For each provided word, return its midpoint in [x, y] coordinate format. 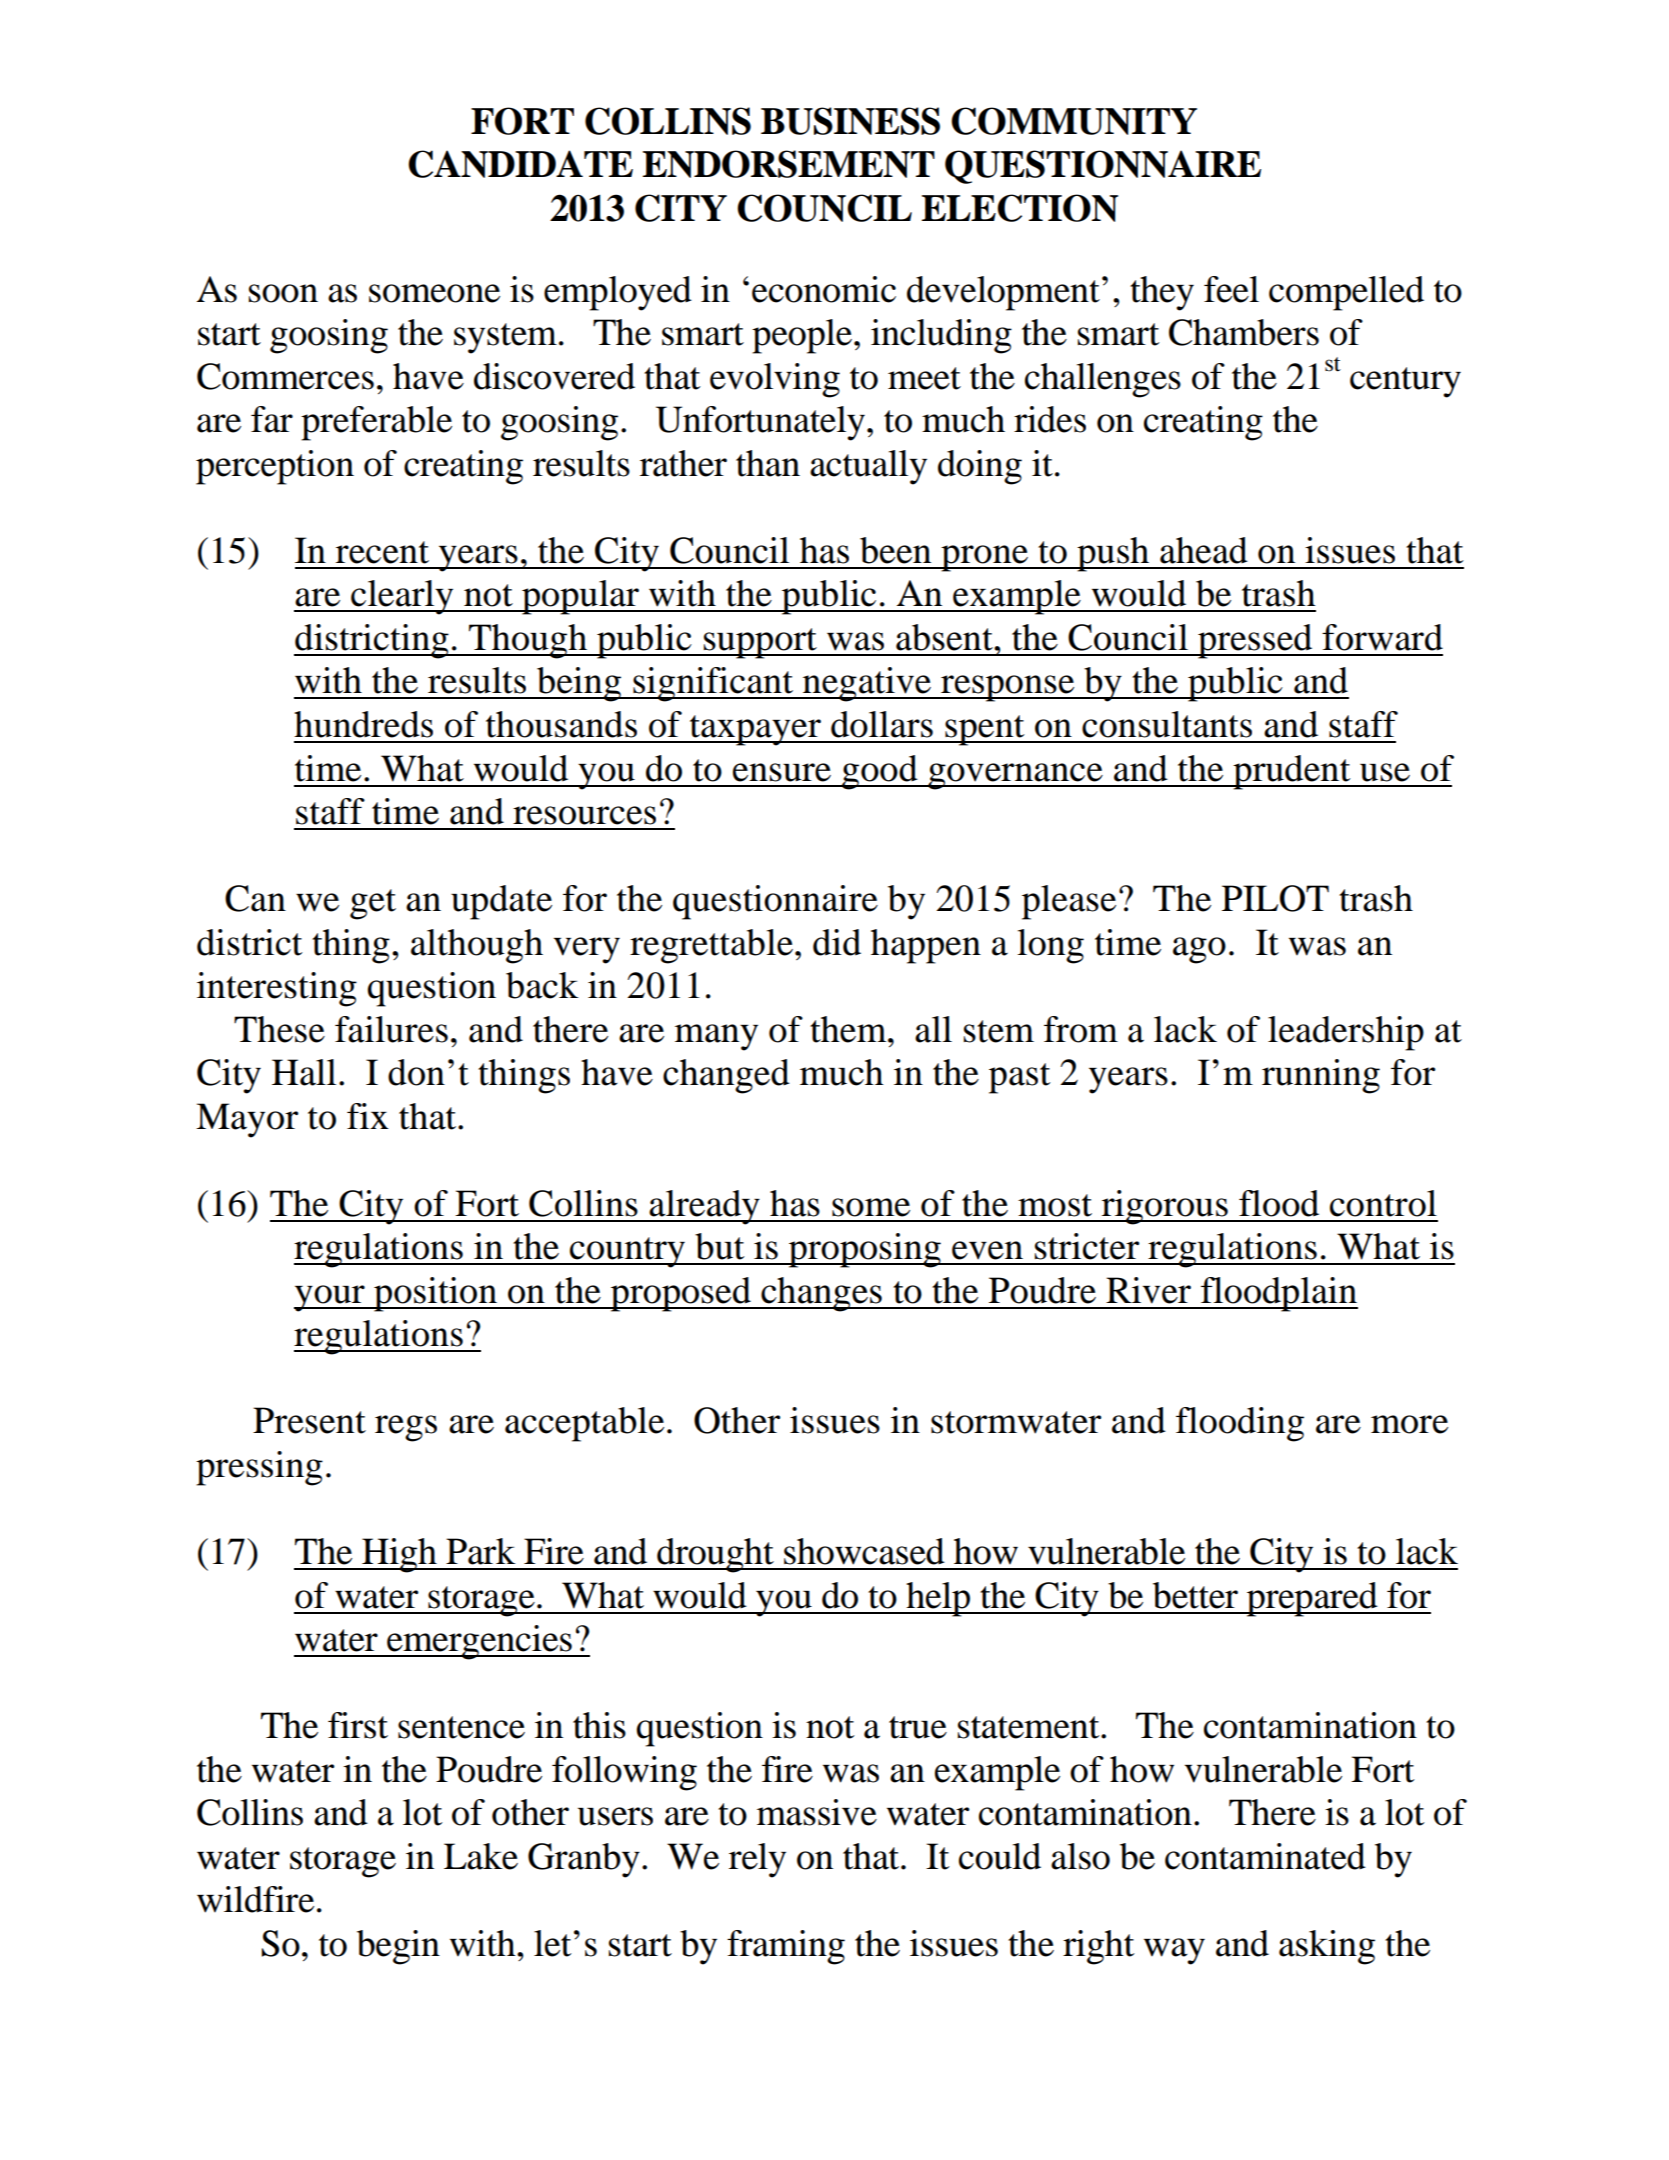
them [849, 1029]
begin [398, 1947]
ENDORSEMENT [789, 164]
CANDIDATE [520, 164]
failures [391, 1029]
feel [1231, 289]
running [1321, 1076]
